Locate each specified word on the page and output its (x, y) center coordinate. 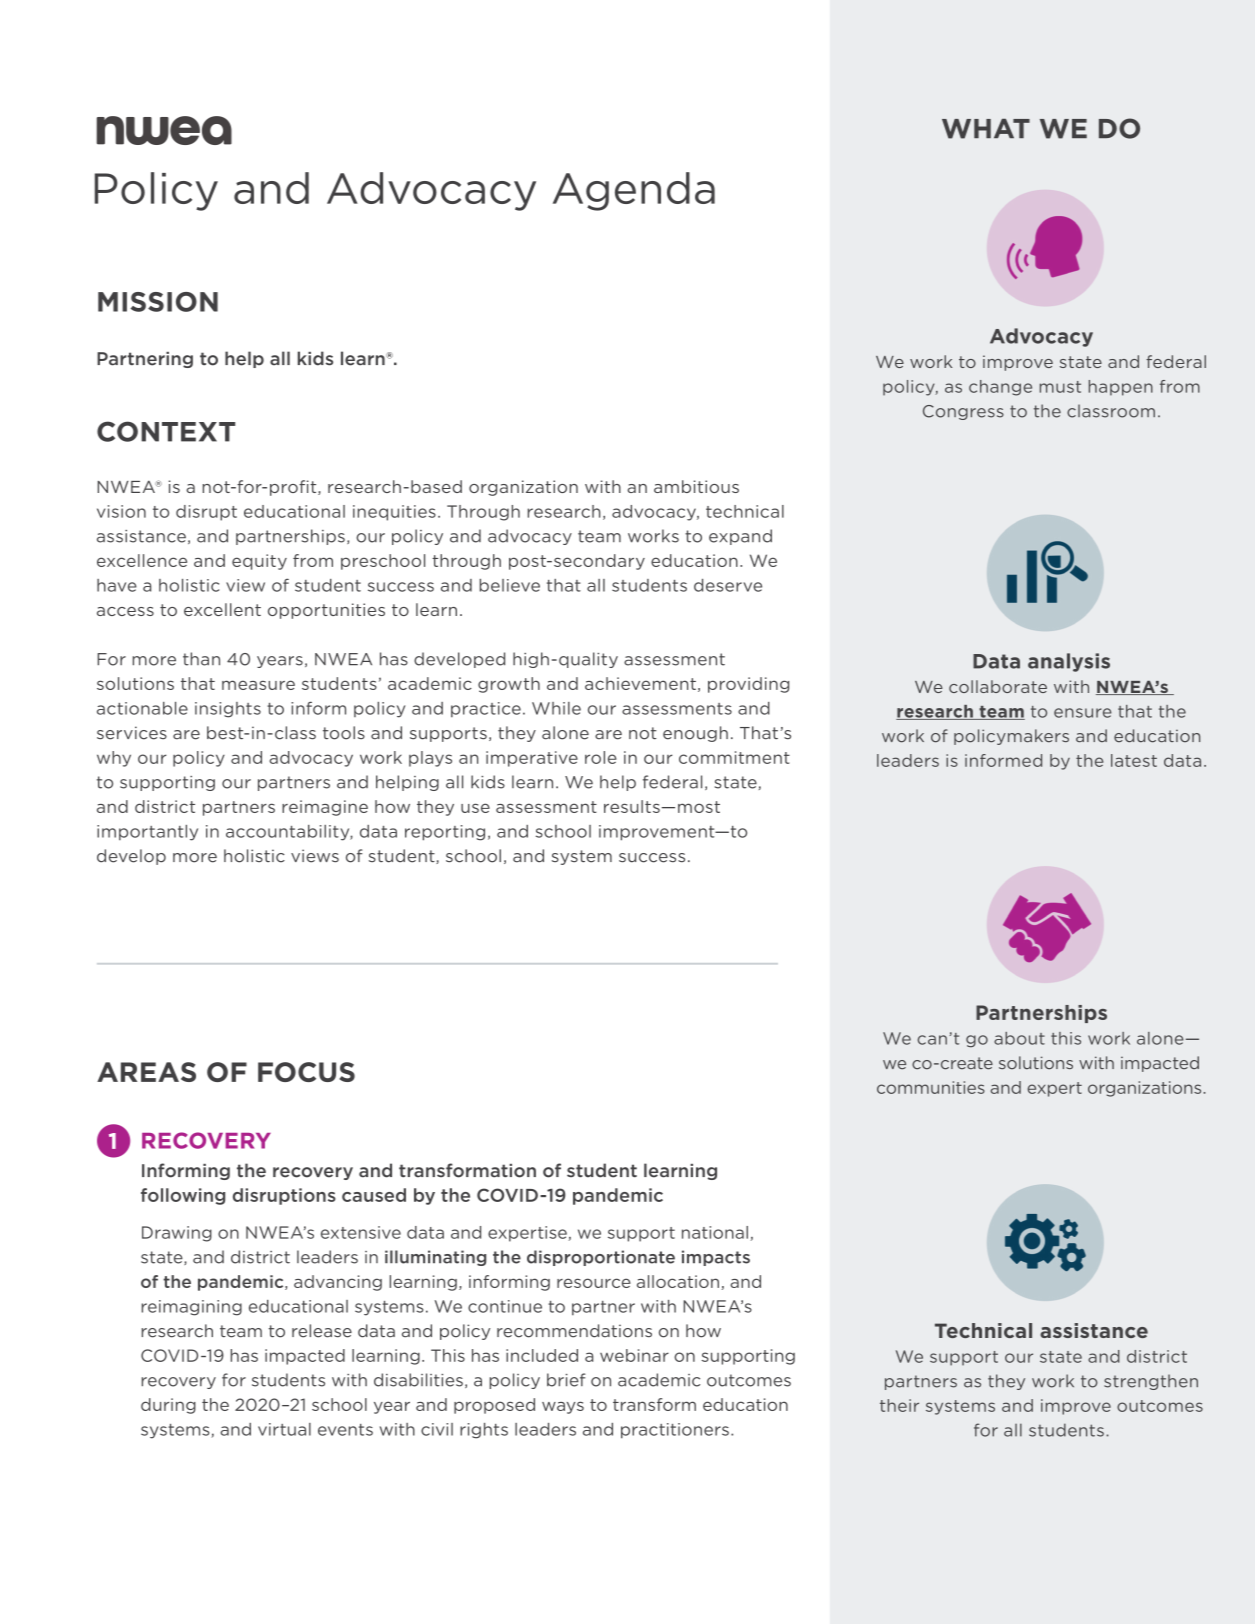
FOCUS (306, 1072)
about (1019, 1038)
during (168, 1406)
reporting (445, 833)
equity (259, 562)
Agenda (634, 191)
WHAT (986, 129)
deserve (728, 585)
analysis (1069, 662)
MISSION (158, 302)
